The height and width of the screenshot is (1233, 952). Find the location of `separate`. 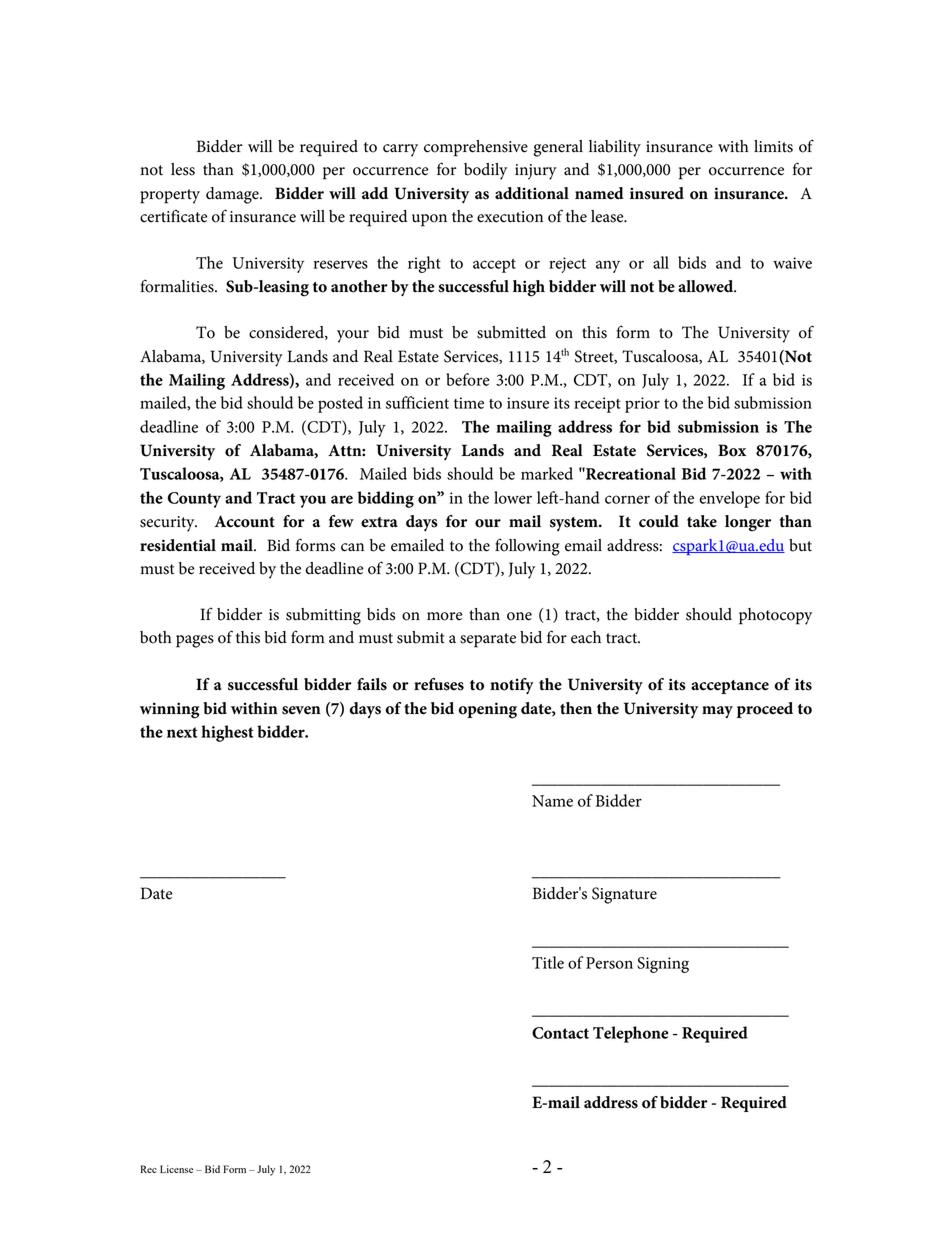

separate is located at coordinates (488, 640).
